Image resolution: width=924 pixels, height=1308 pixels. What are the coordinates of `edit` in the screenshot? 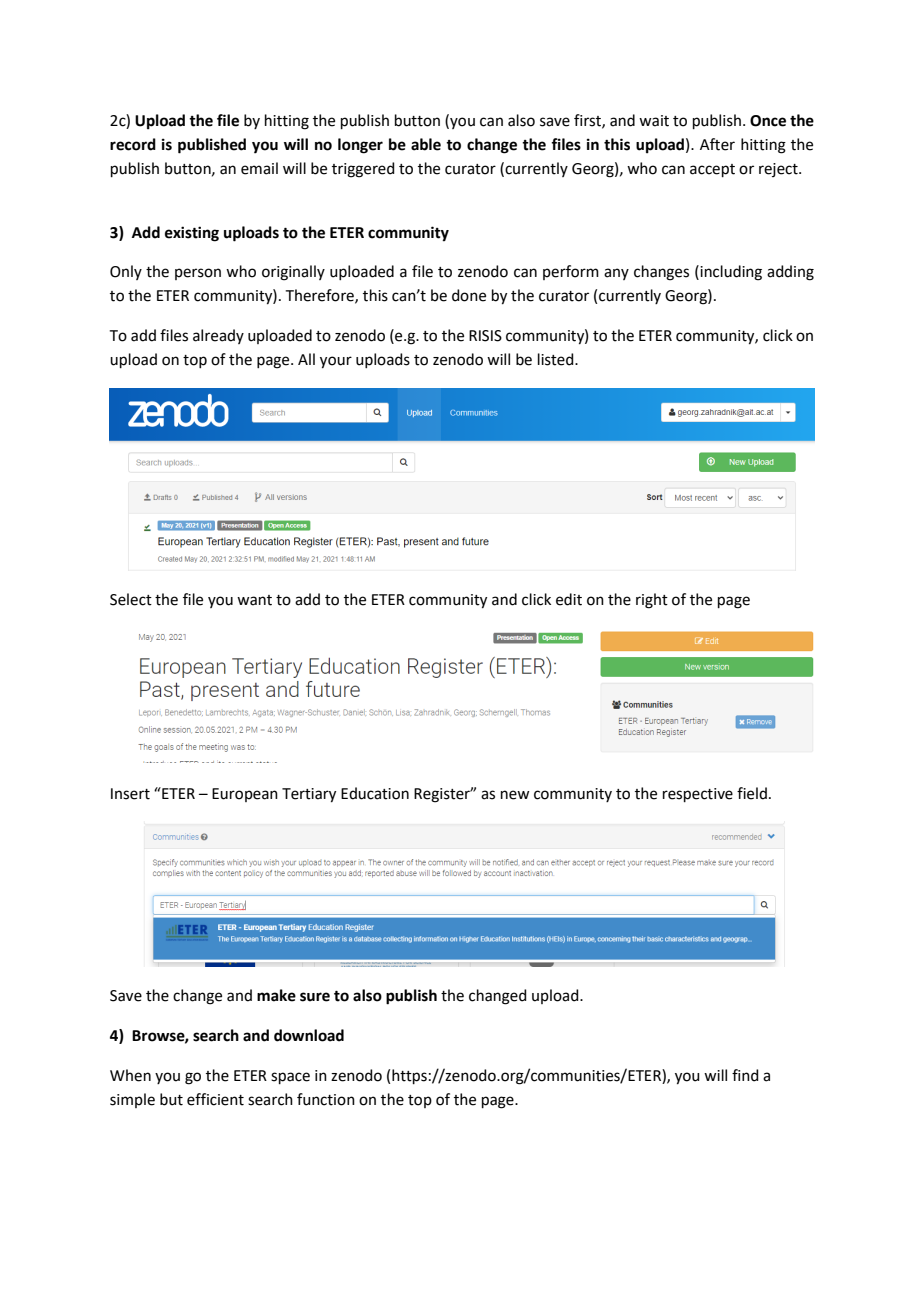 It's located at (569, 599).
